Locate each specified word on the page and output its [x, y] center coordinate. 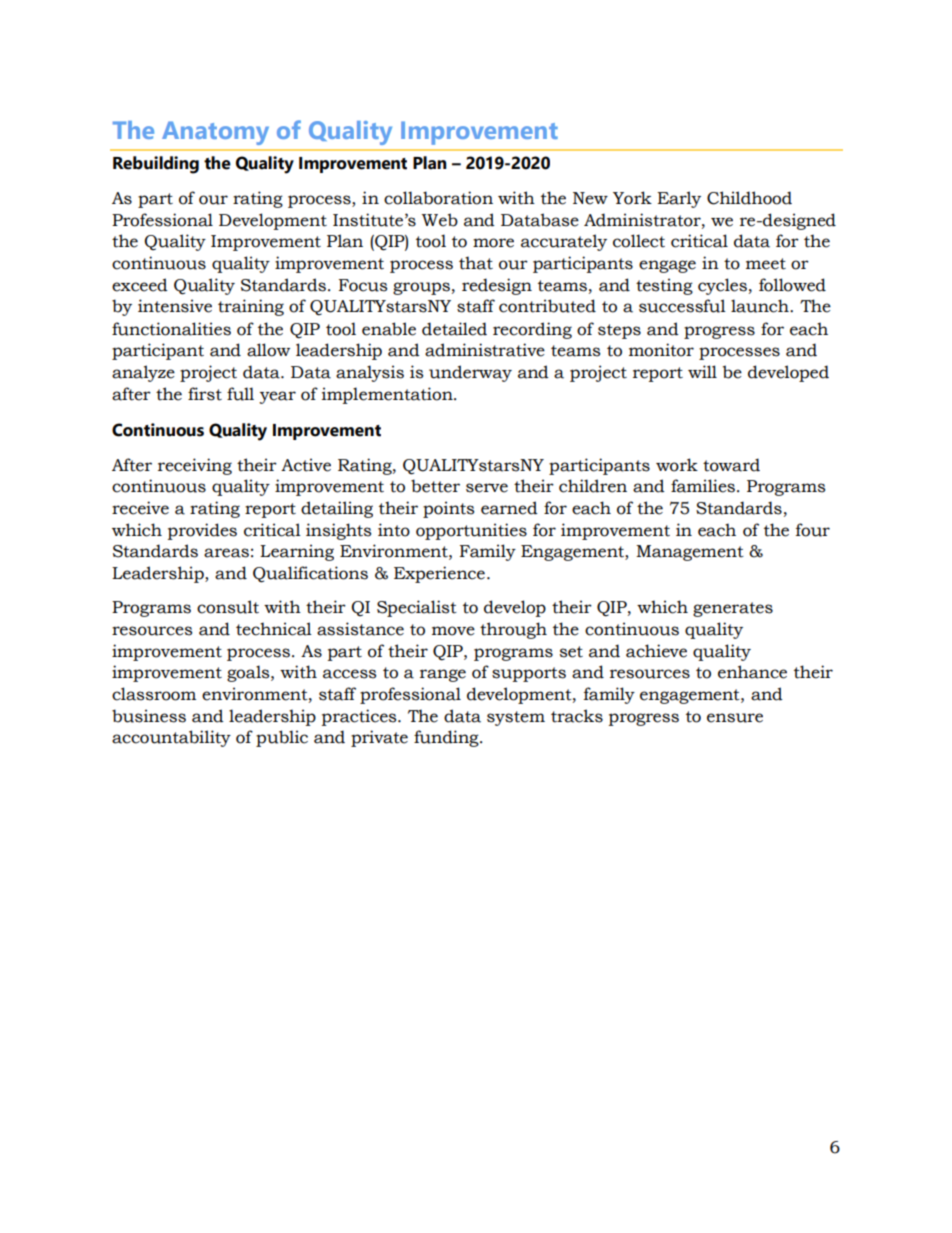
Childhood [749, 198]
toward [731, 465]
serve [487, 488]
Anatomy [215, 133]
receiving [195, 466]
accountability [171, 738]
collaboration [438, 198]
